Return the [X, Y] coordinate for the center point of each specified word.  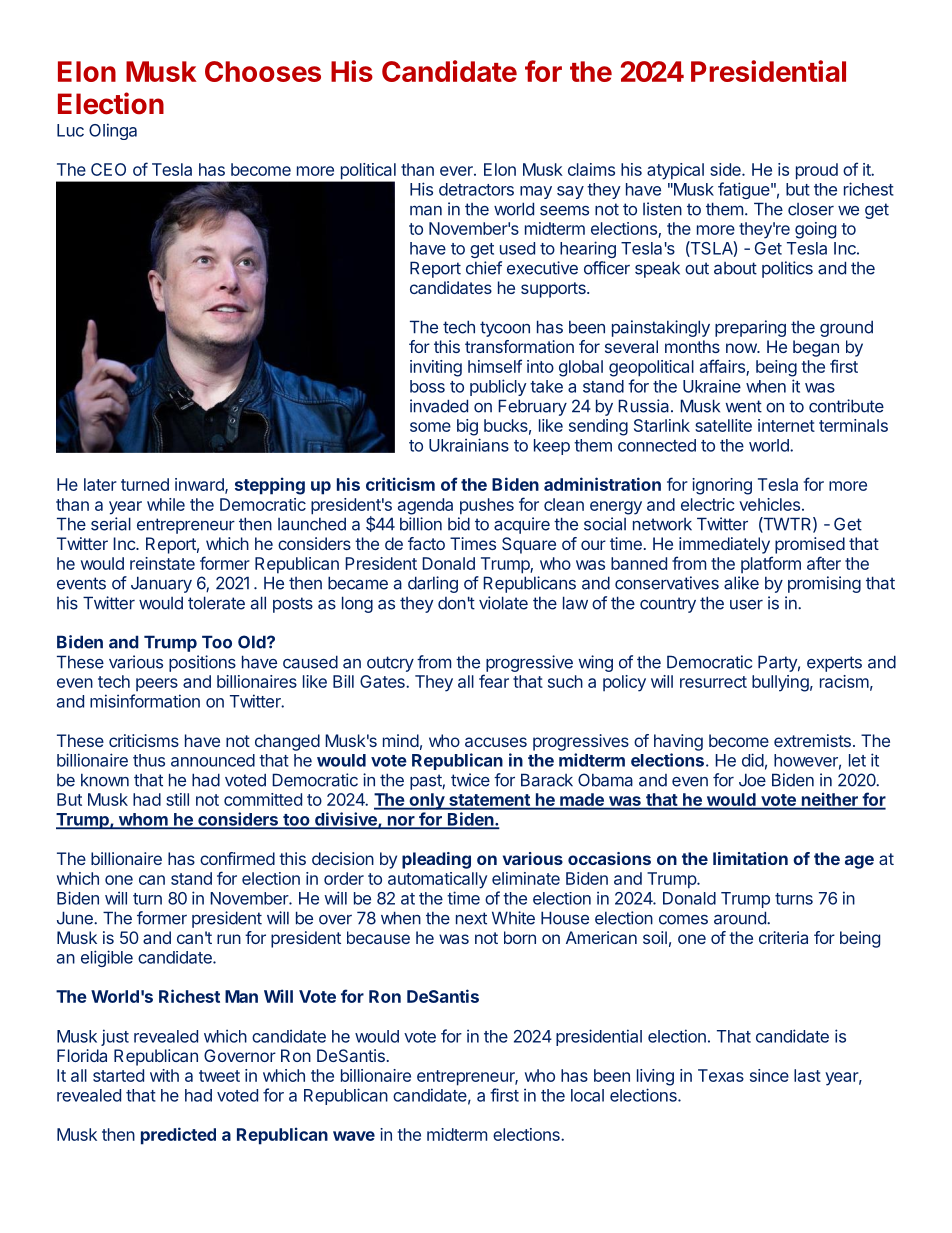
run [229, 939]
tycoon [505, 329]
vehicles [769, 504]
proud [817, 171]
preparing [750, 328]
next [471, 918]
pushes [487, 506]
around [741, 918]
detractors [476, 189]
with [164, 1075]
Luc [70, 130]
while [166, 504]
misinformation [145, 701]
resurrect [713, 682]
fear [494, 681]
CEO [108, 169]
